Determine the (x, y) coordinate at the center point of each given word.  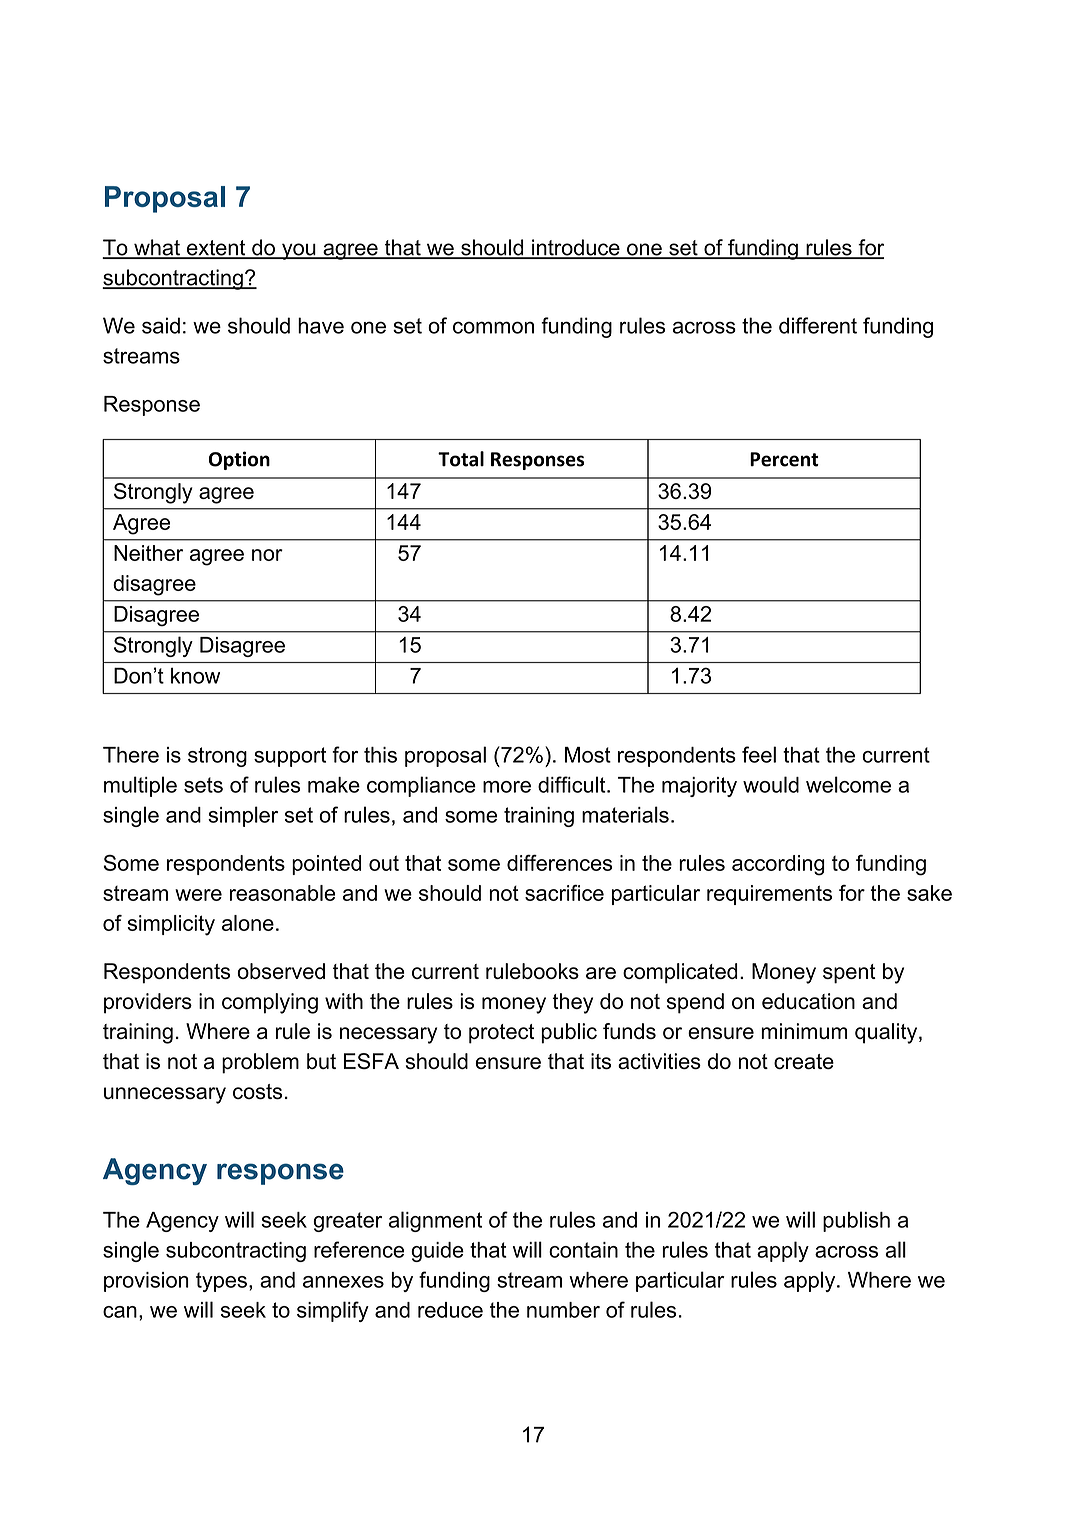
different (818, 325)
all (895, 1249)
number (563, 1310)
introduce (576, 248)
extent (216, 249)
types (221, 1282)
